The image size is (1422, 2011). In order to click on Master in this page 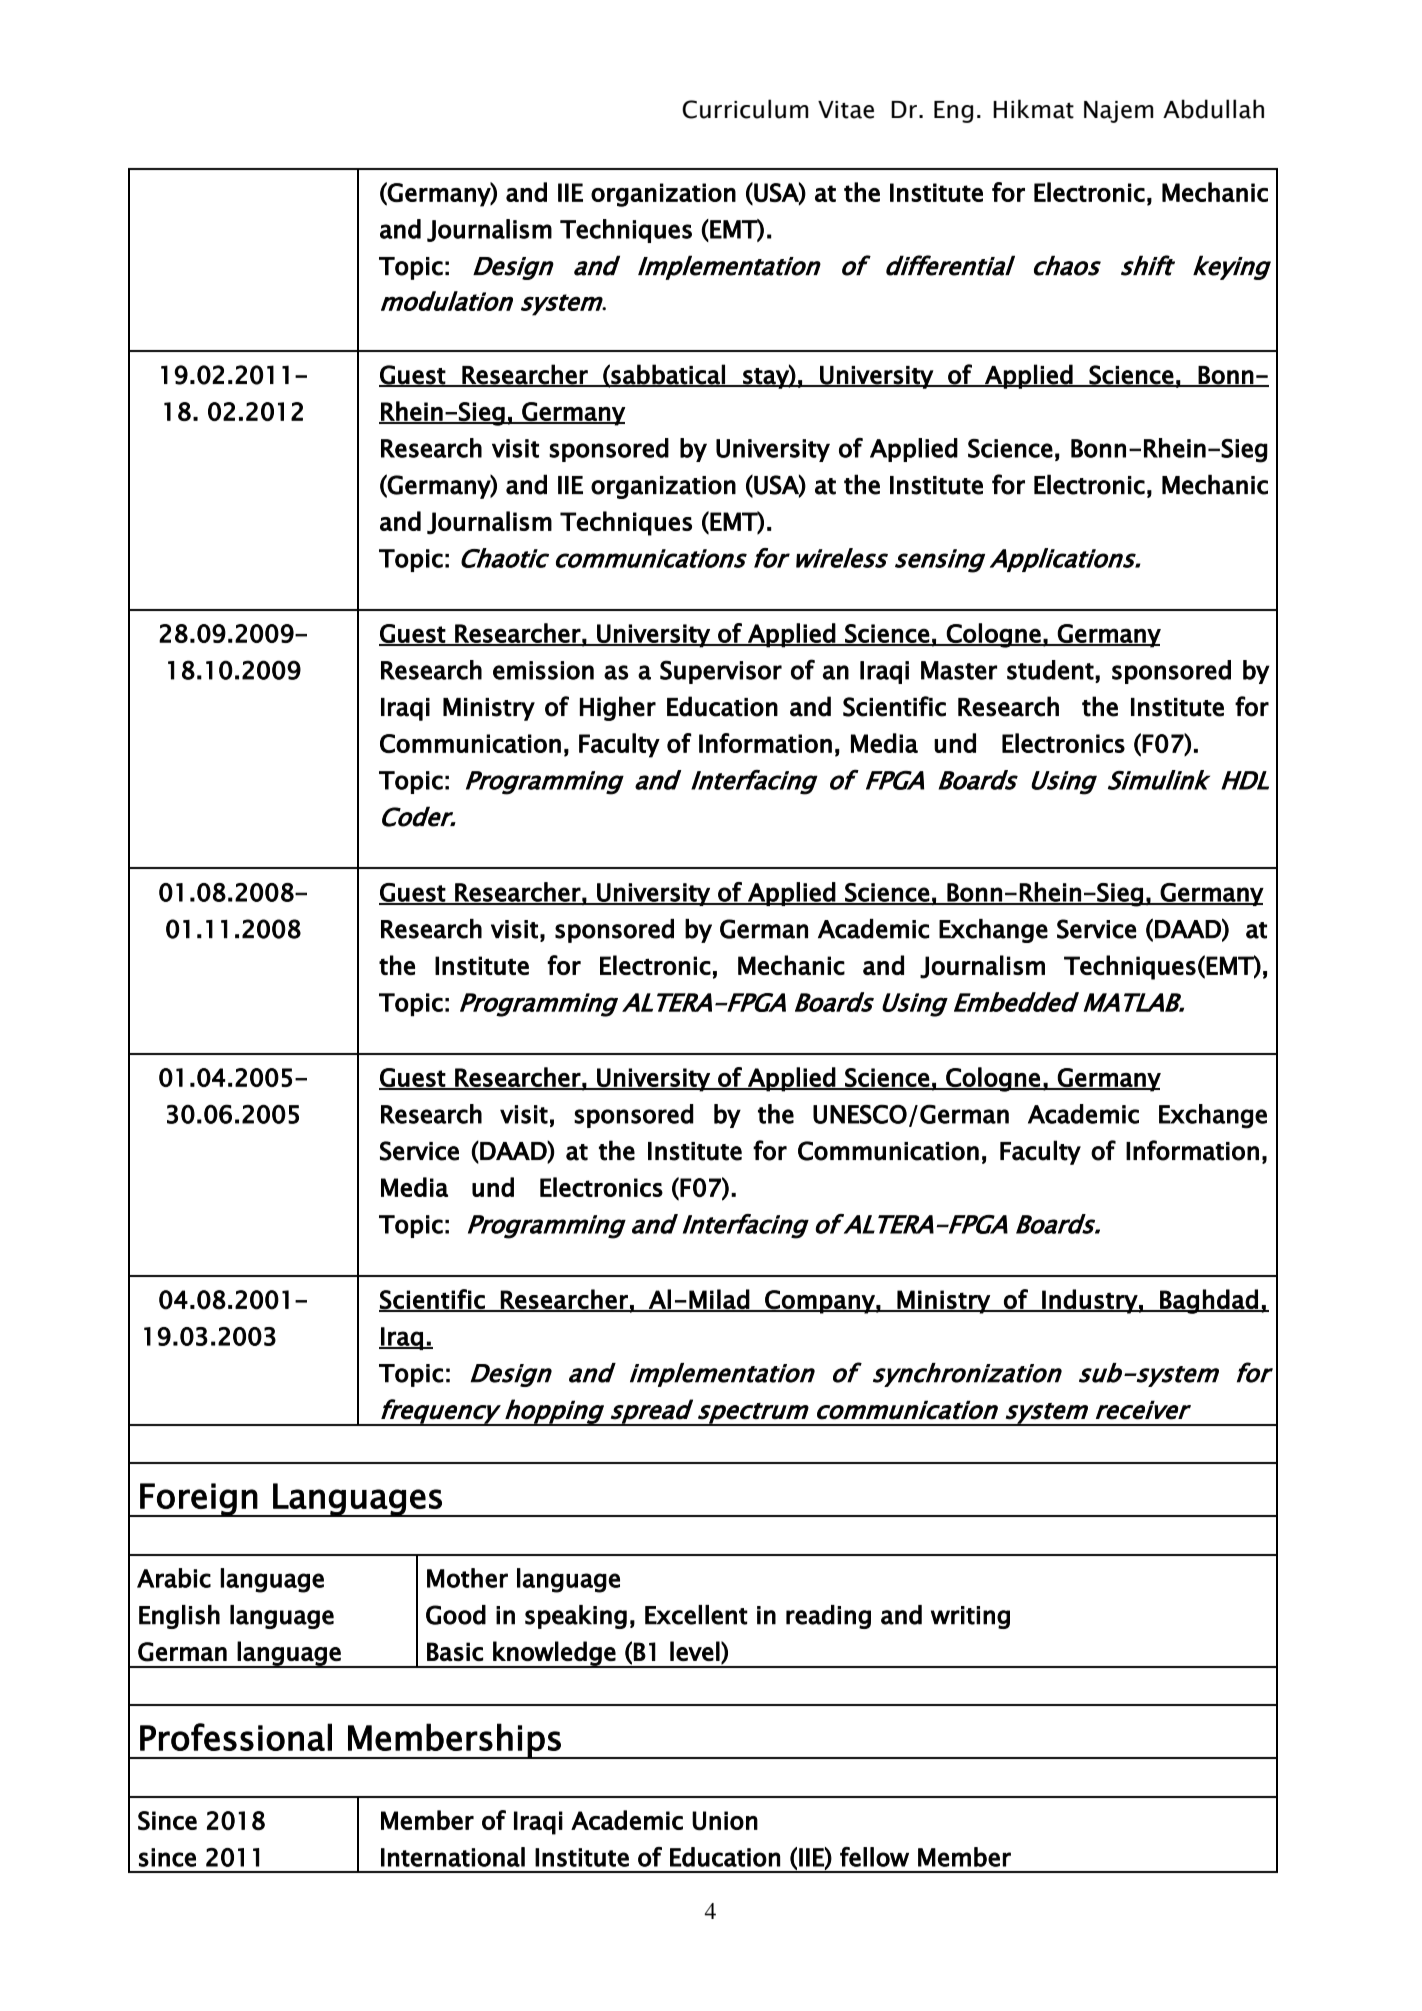, I will do `click(959, 670)`.
